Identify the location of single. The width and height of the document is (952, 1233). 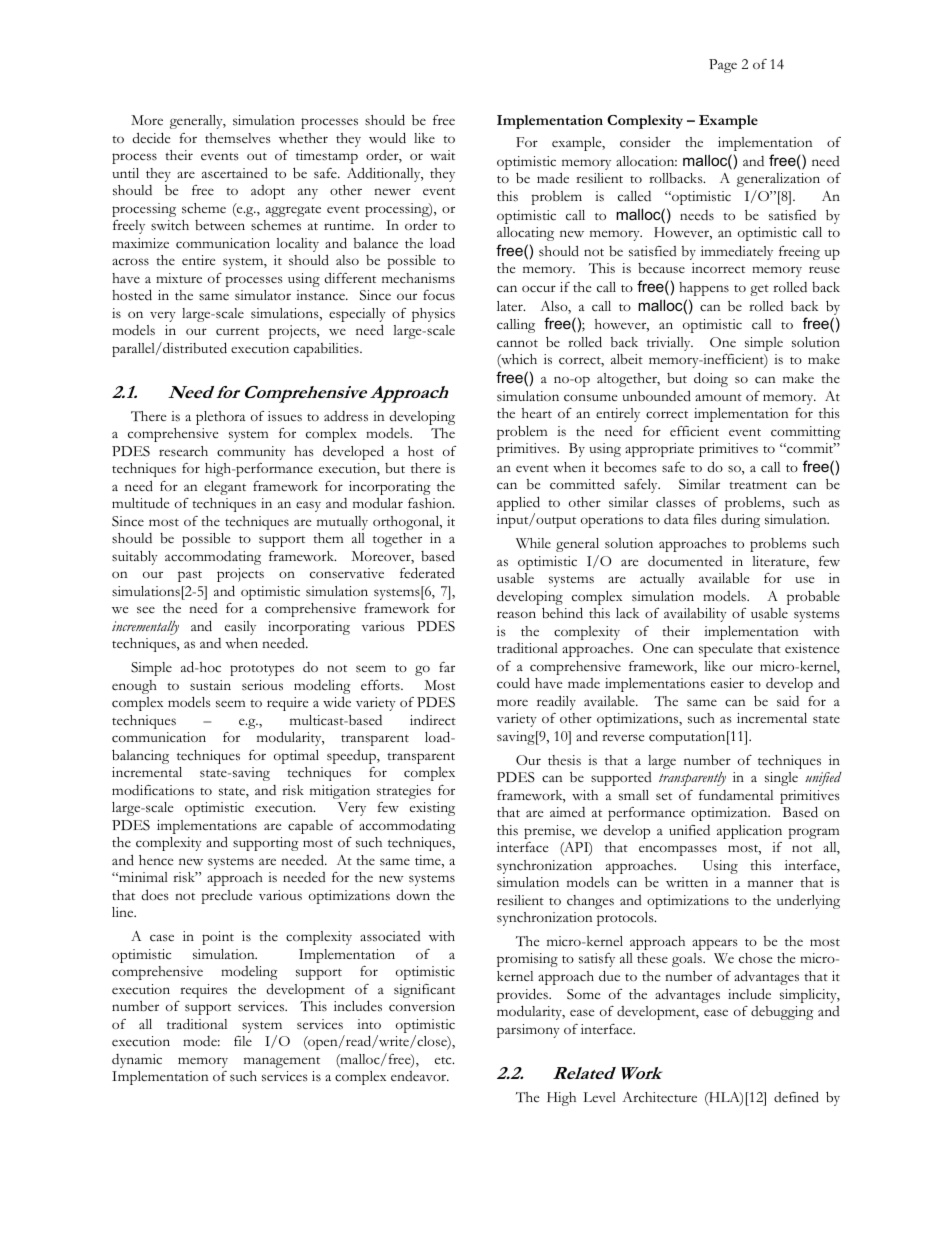
(781, 779).
